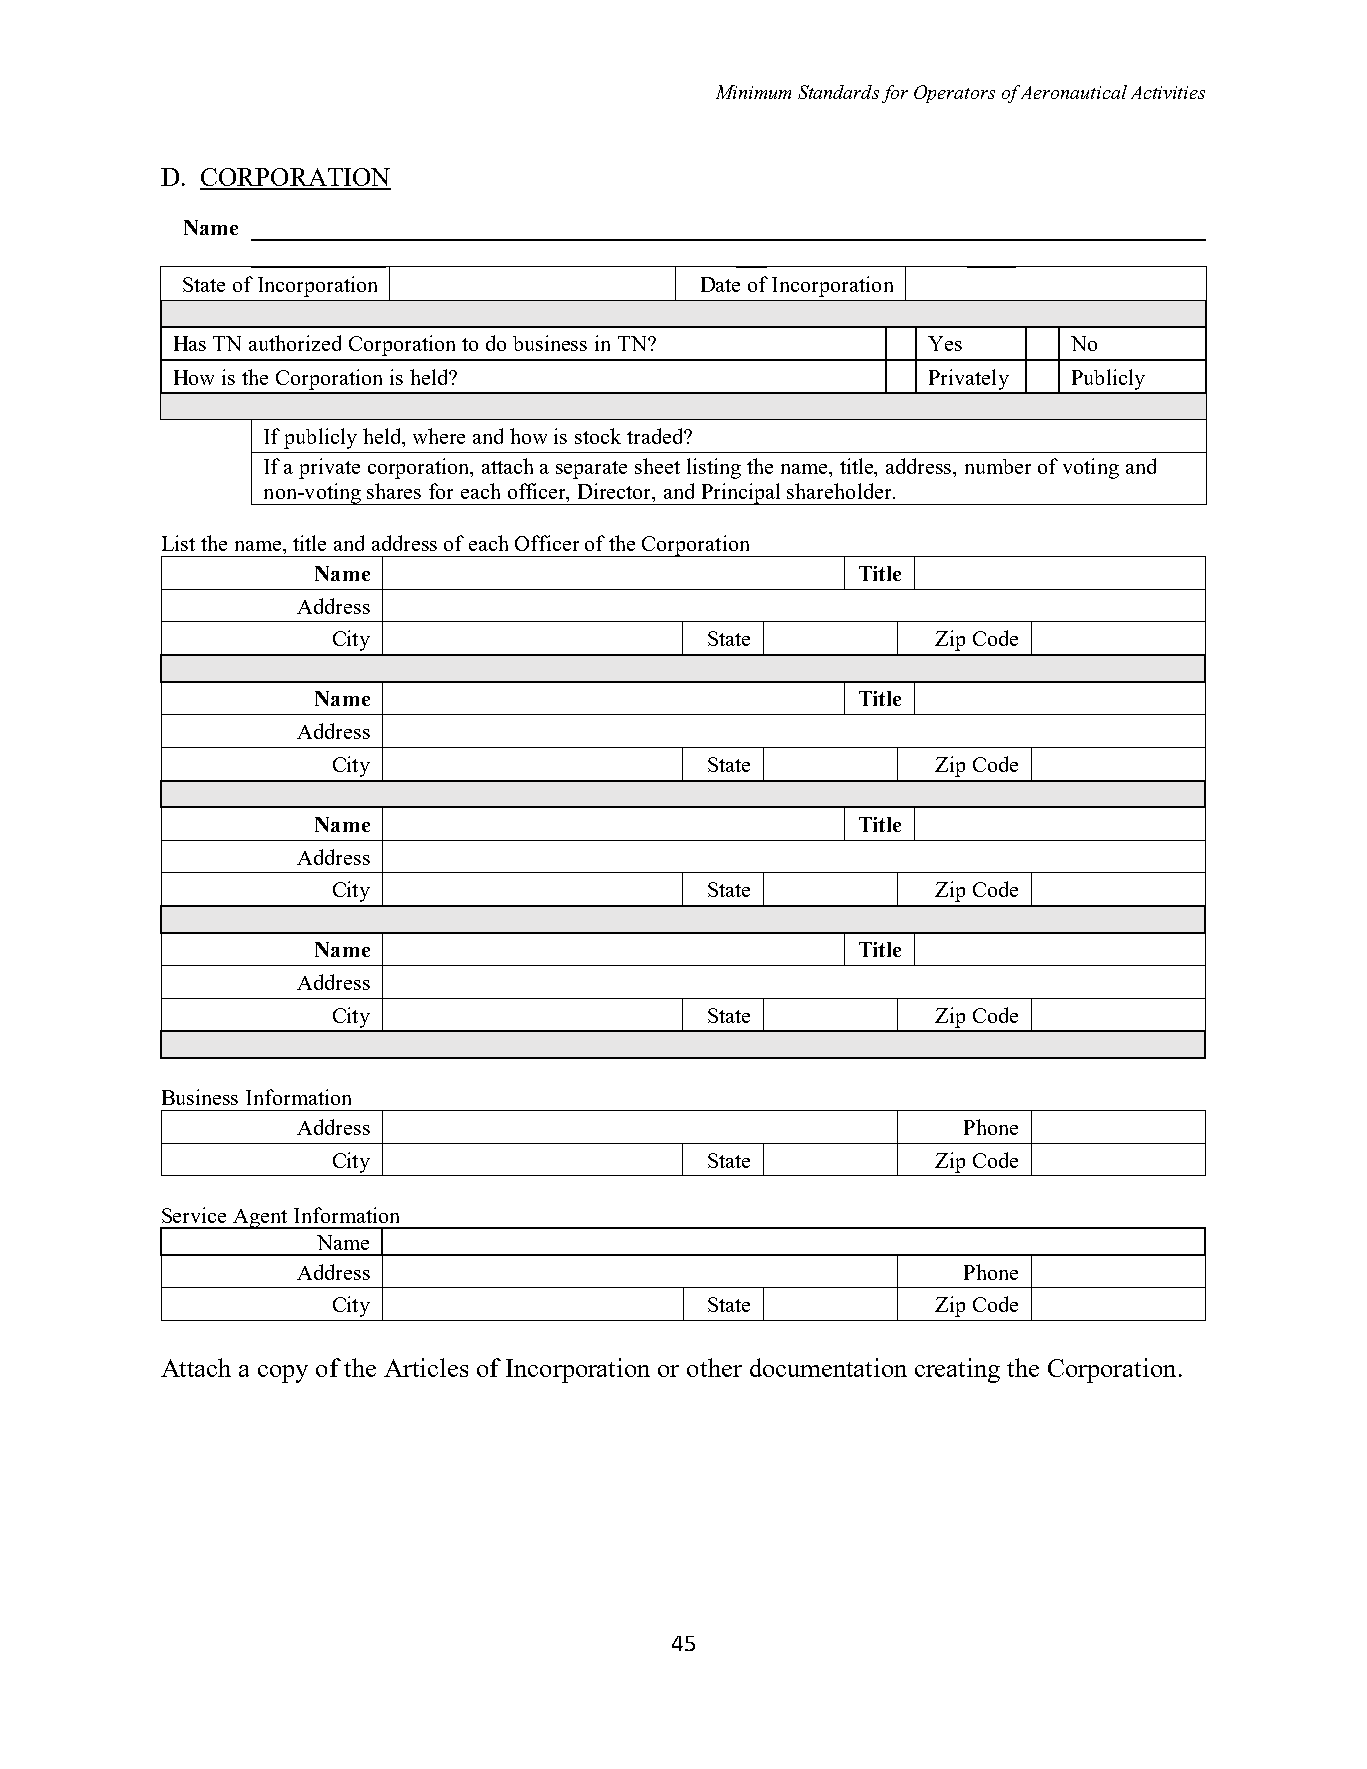 Image resolution: width=1367 pixels, height=1769 pixels. I want to click on Aeronautical, so click(1074, 92).
